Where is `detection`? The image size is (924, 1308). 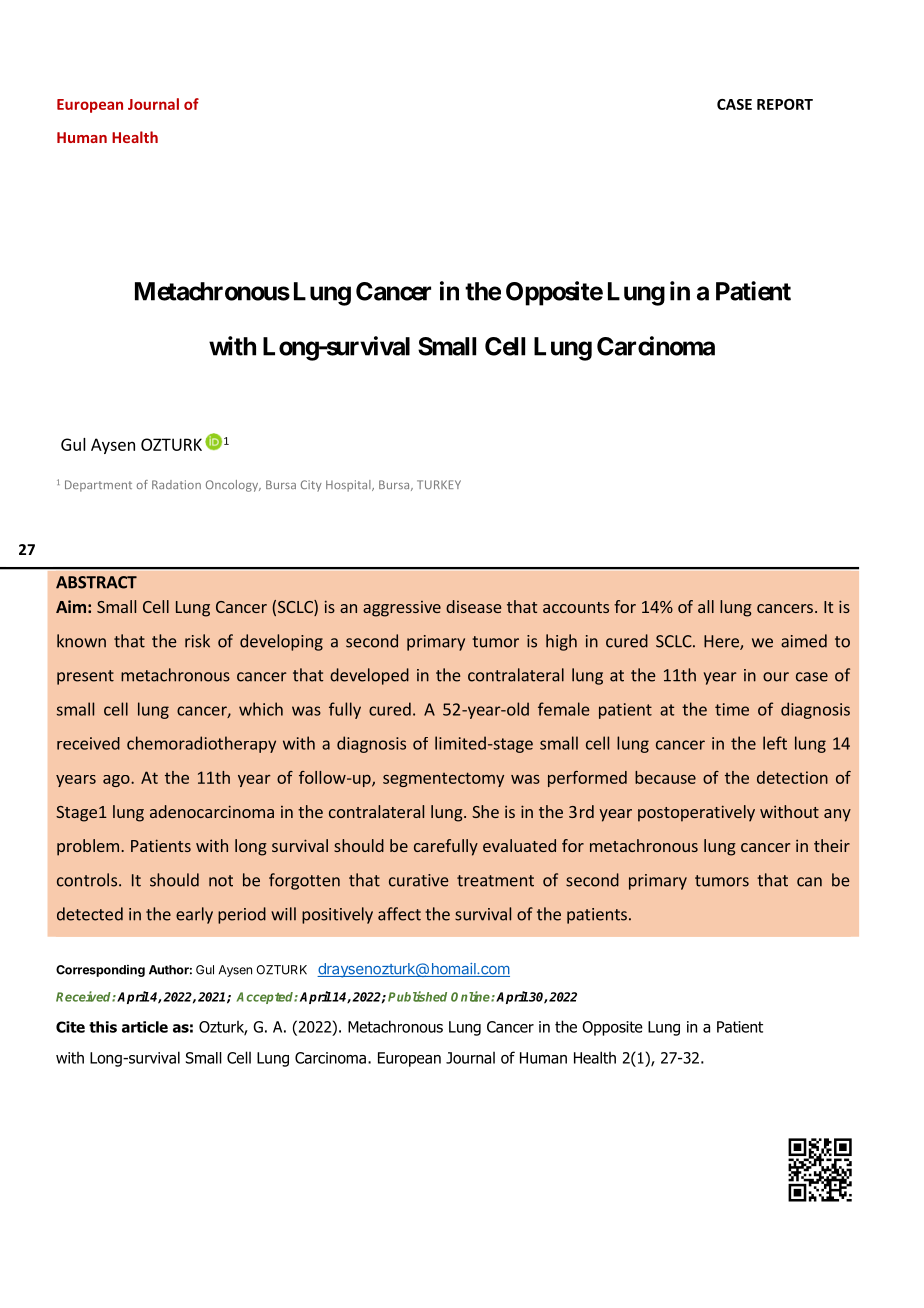
detection is located at coordinates (792, 777).
